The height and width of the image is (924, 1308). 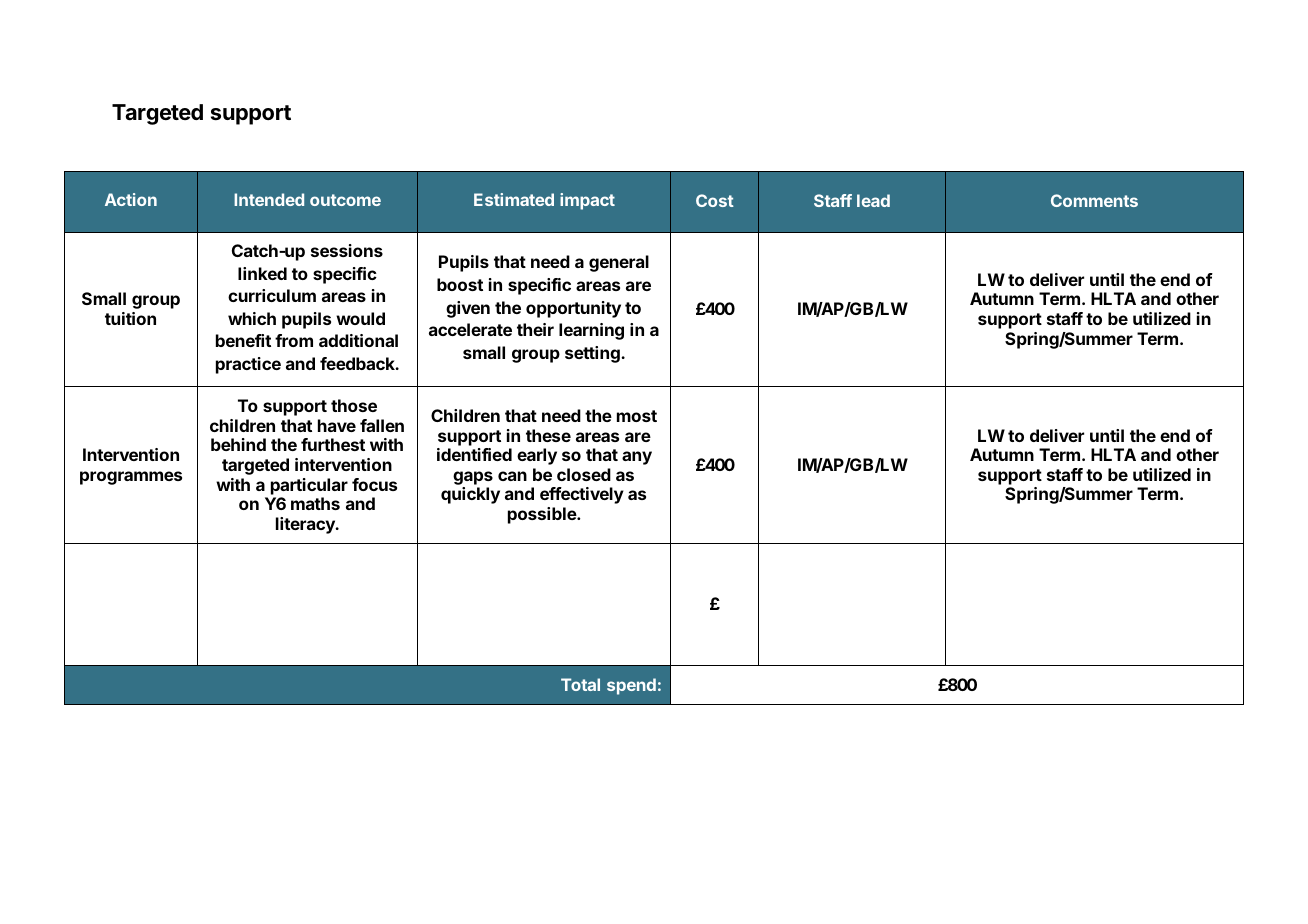 I want to click on setting, so click(x=593, y=354).
